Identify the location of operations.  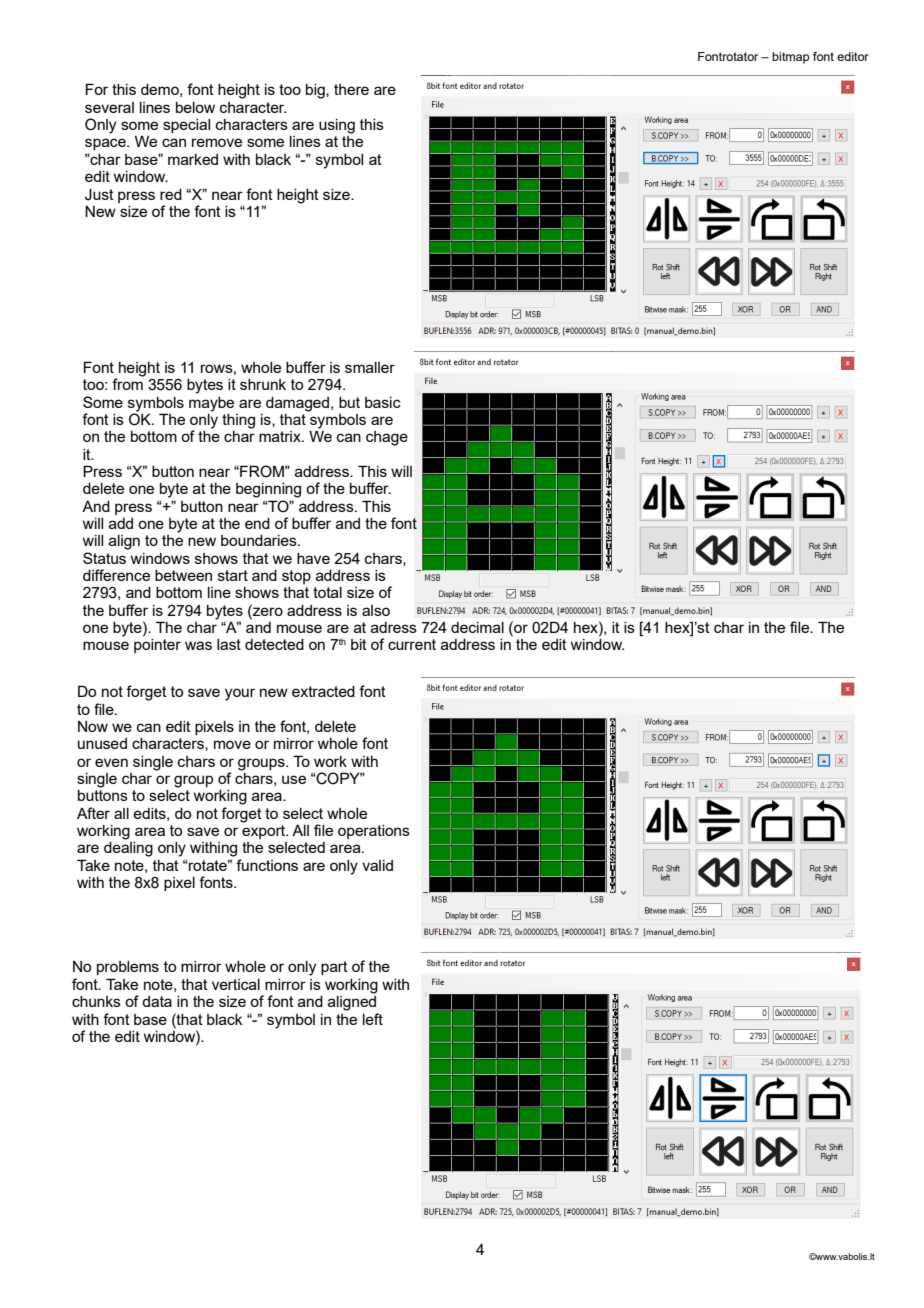
(374, 832).
